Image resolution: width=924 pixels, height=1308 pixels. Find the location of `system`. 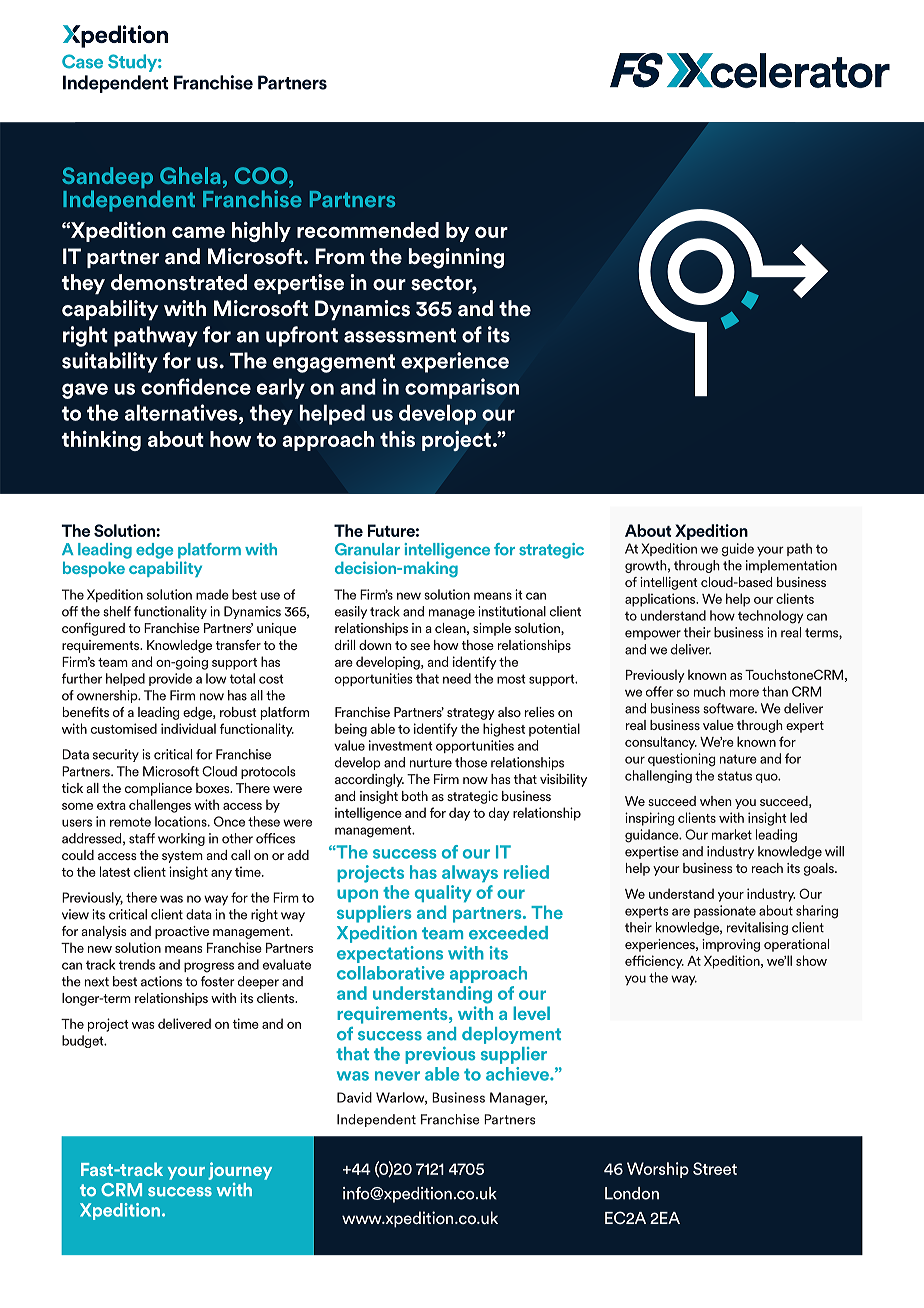

system is located at coordinates (182, 857).
